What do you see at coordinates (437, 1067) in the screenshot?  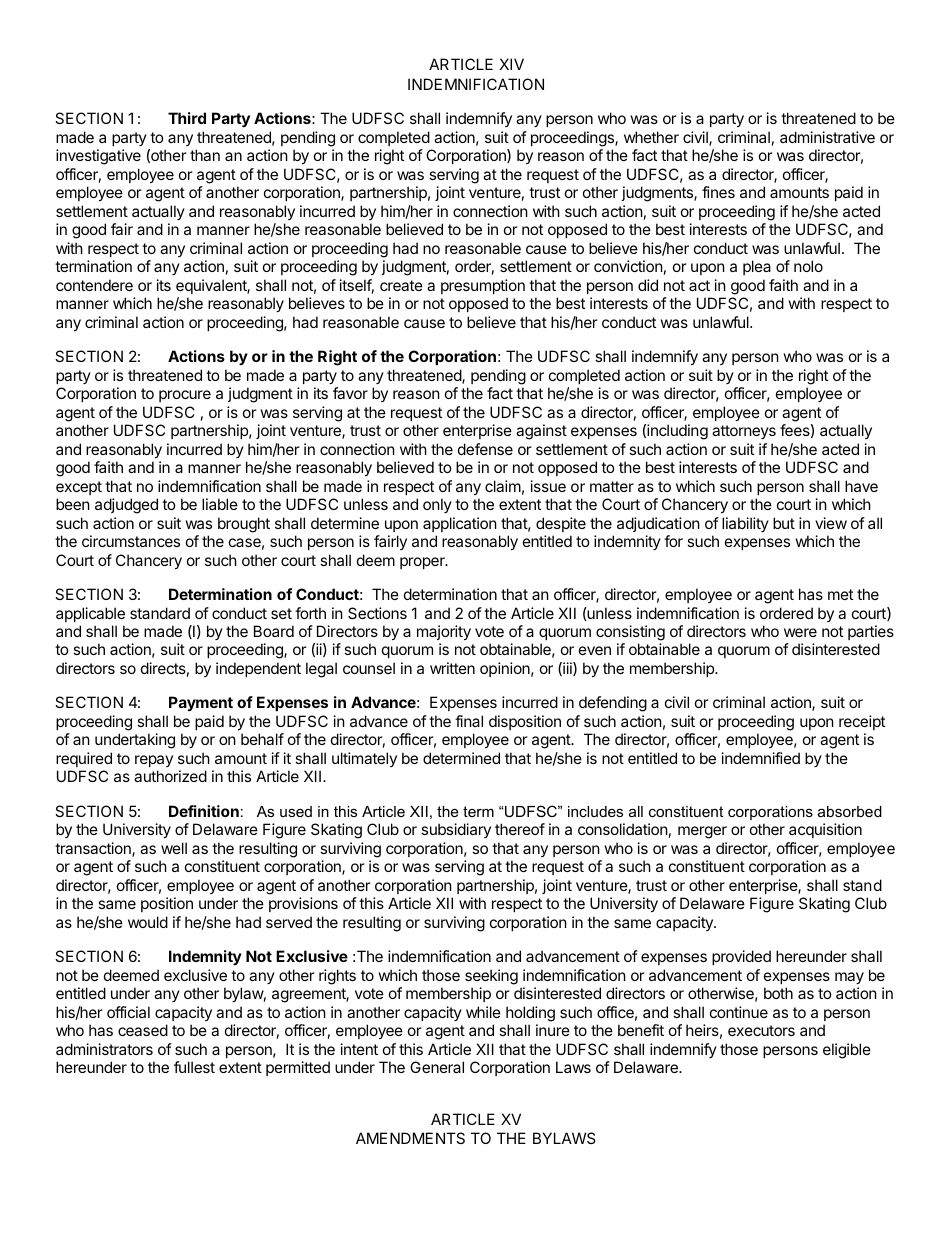 I see `General` at bounding box center [437, 1067].
